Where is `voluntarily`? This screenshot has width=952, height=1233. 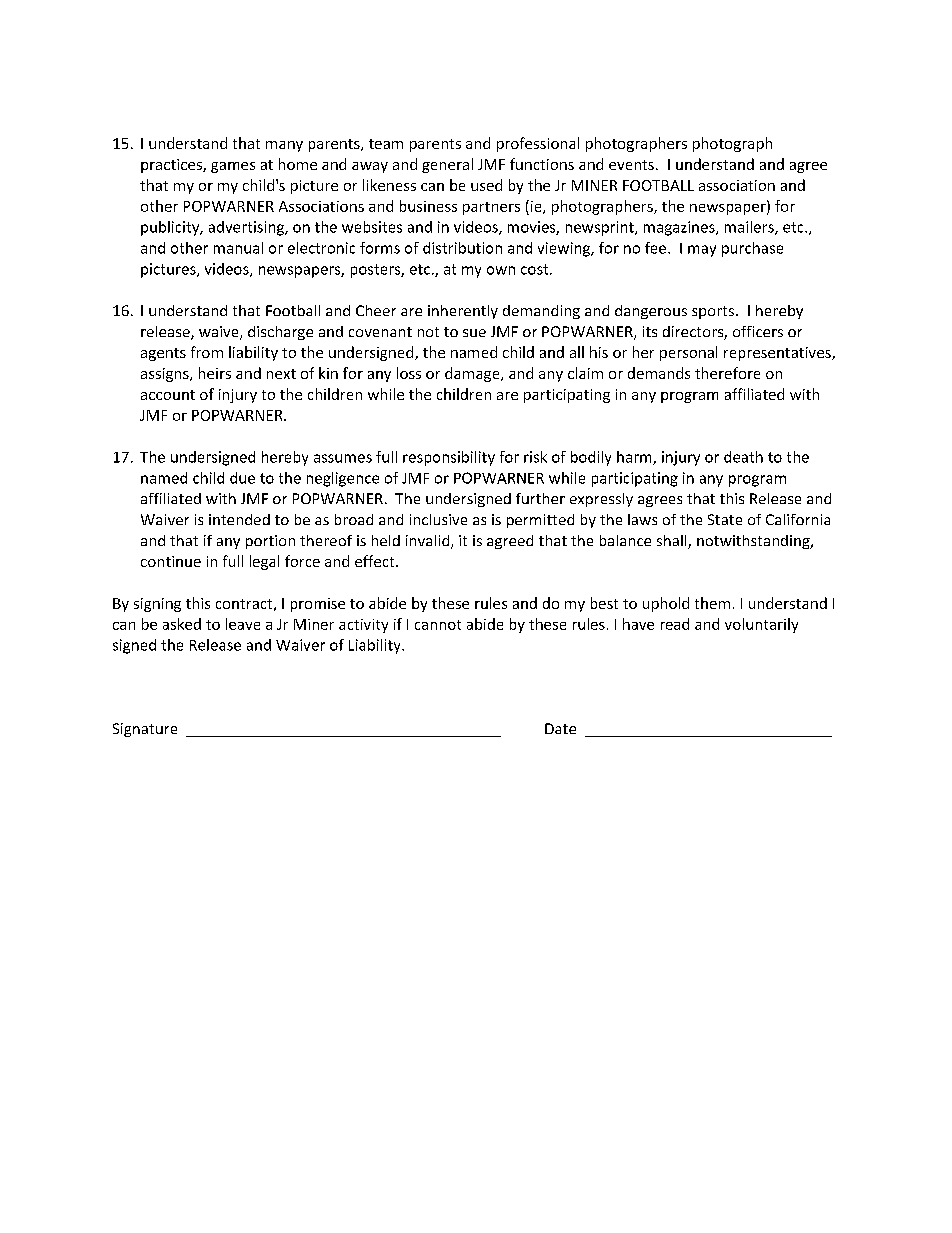
voluntarily is located at coordinates (761, 625).
